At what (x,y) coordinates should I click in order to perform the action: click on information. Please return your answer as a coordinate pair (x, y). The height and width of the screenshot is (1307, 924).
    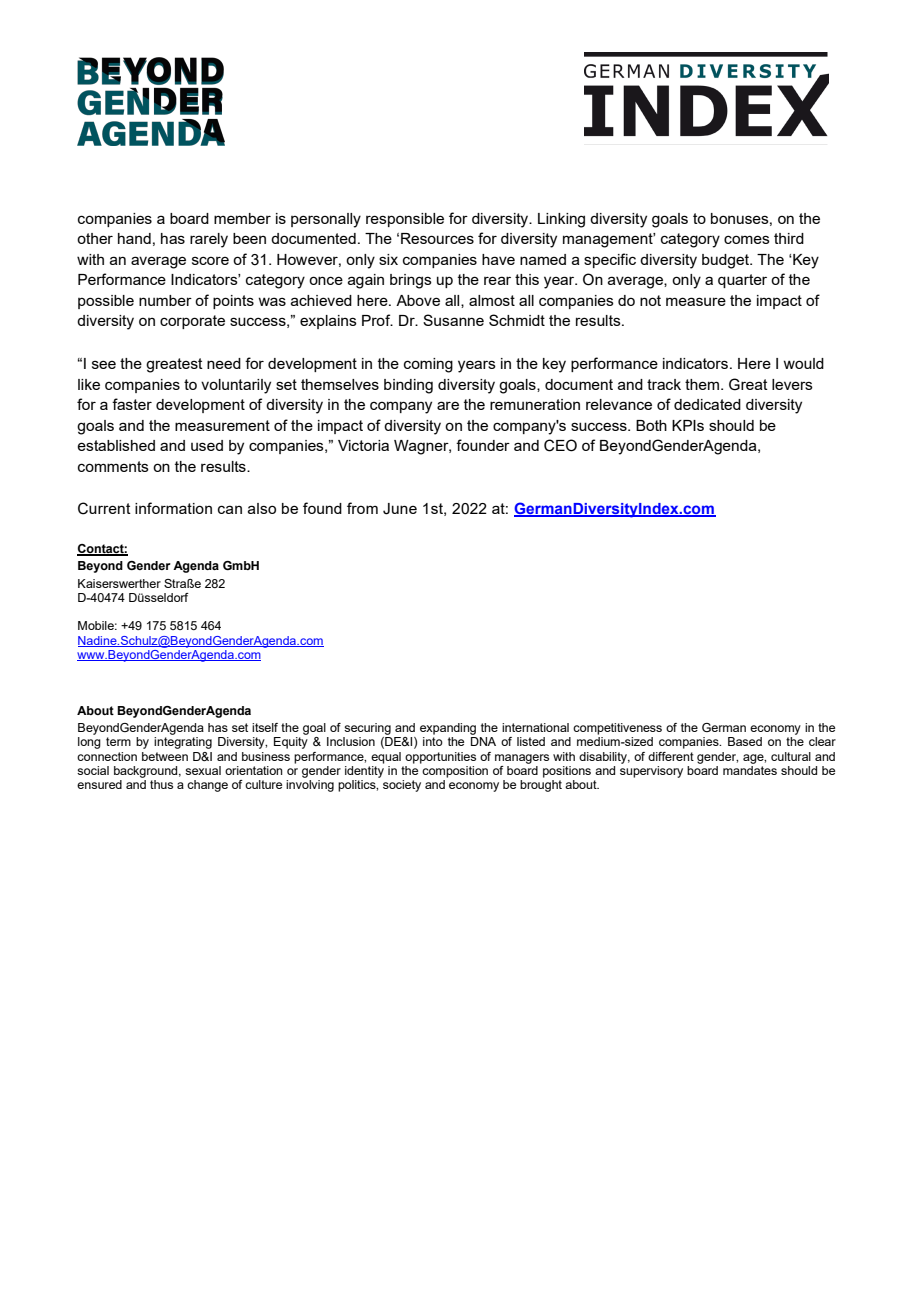
    Looking at the image, I should click on (173, 508).
